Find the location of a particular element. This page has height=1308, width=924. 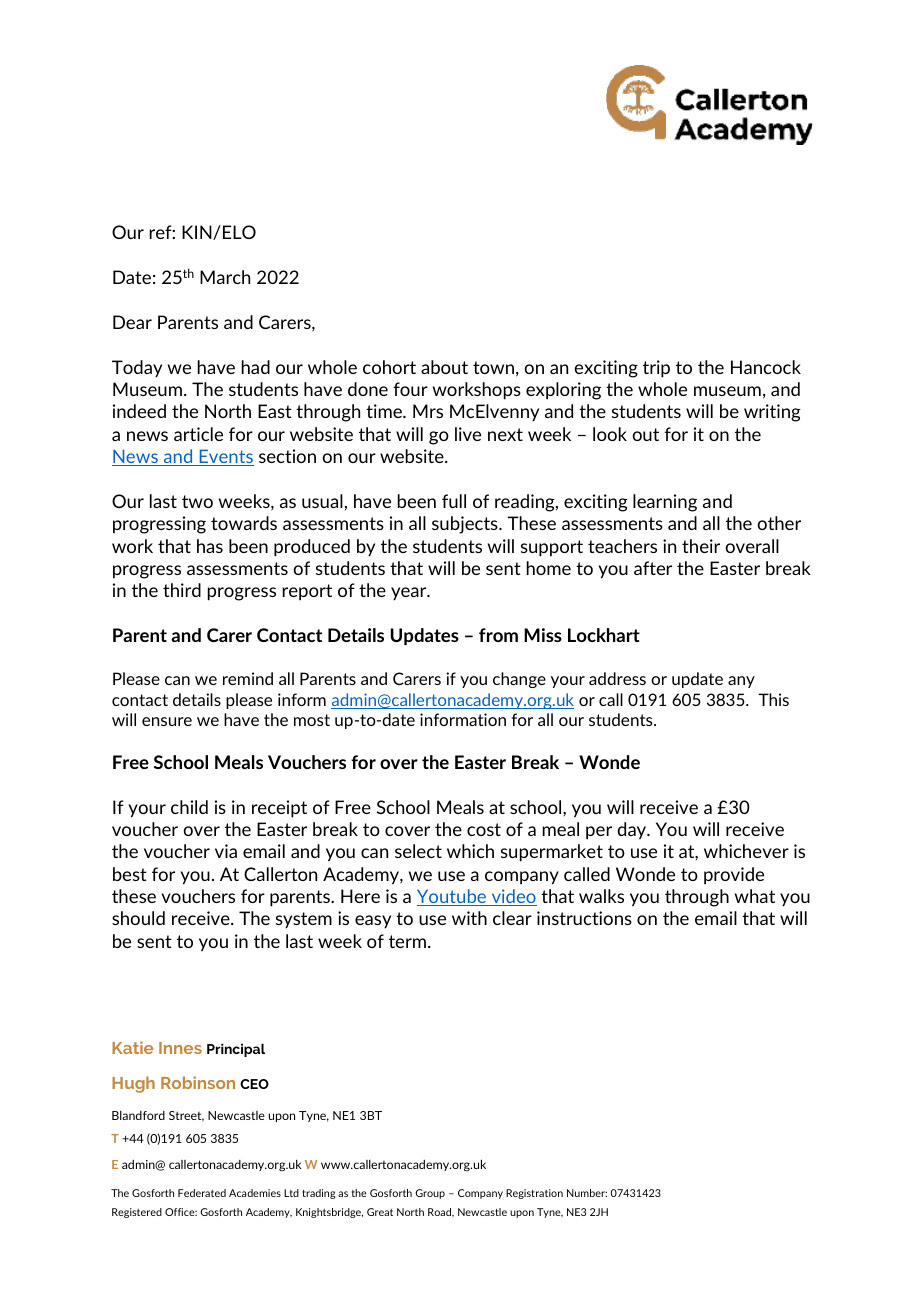

Federated is located at coordinates (202, 1193).
